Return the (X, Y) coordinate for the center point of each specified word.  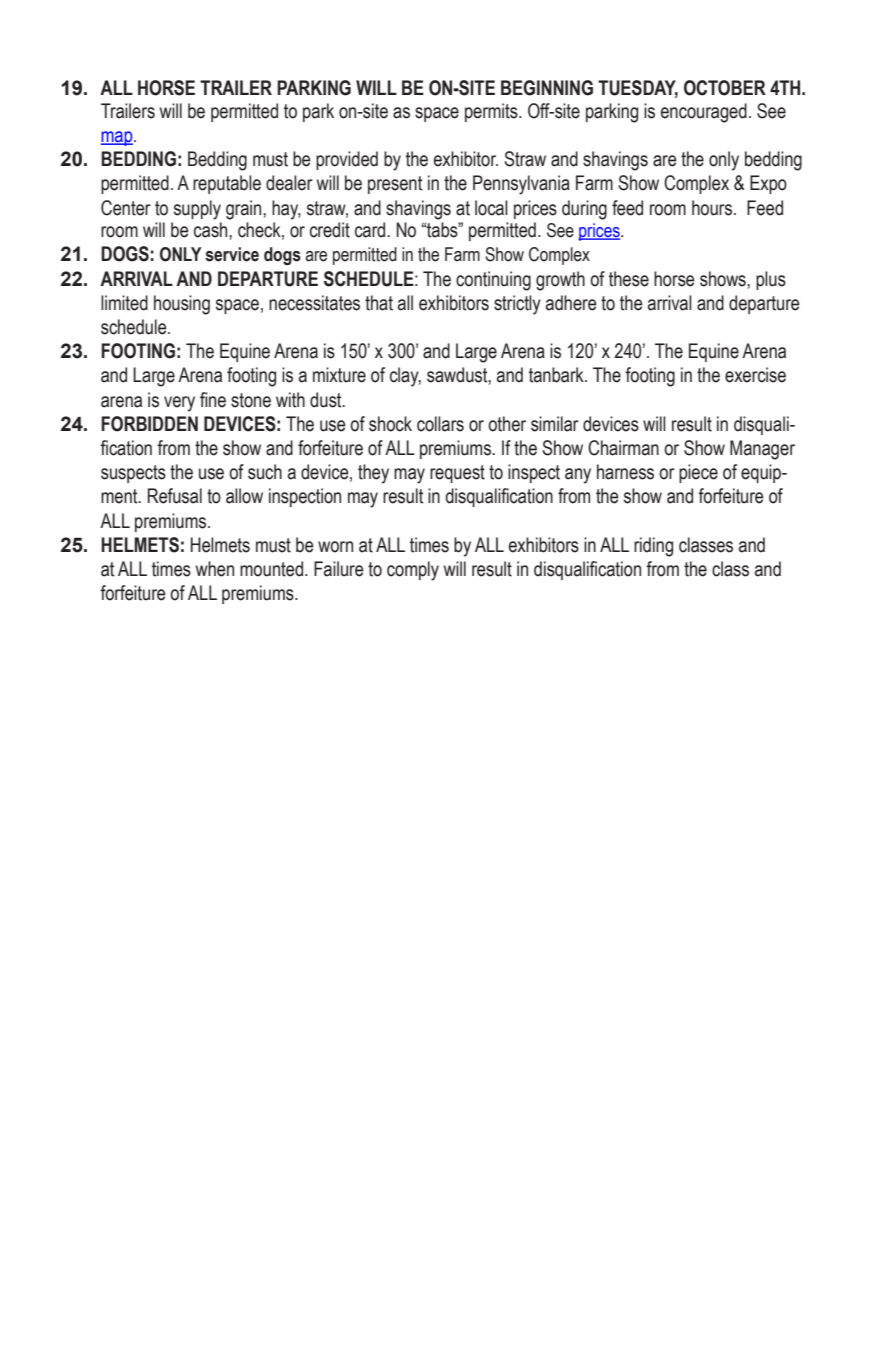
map (118, 138)
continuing (493, 281)
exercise (755, 375)
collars (440, 424)
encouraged (704, 113)
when (215, 569)
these (629, 279)
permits (492, 112)
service (232, 254)
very (179, 404)
